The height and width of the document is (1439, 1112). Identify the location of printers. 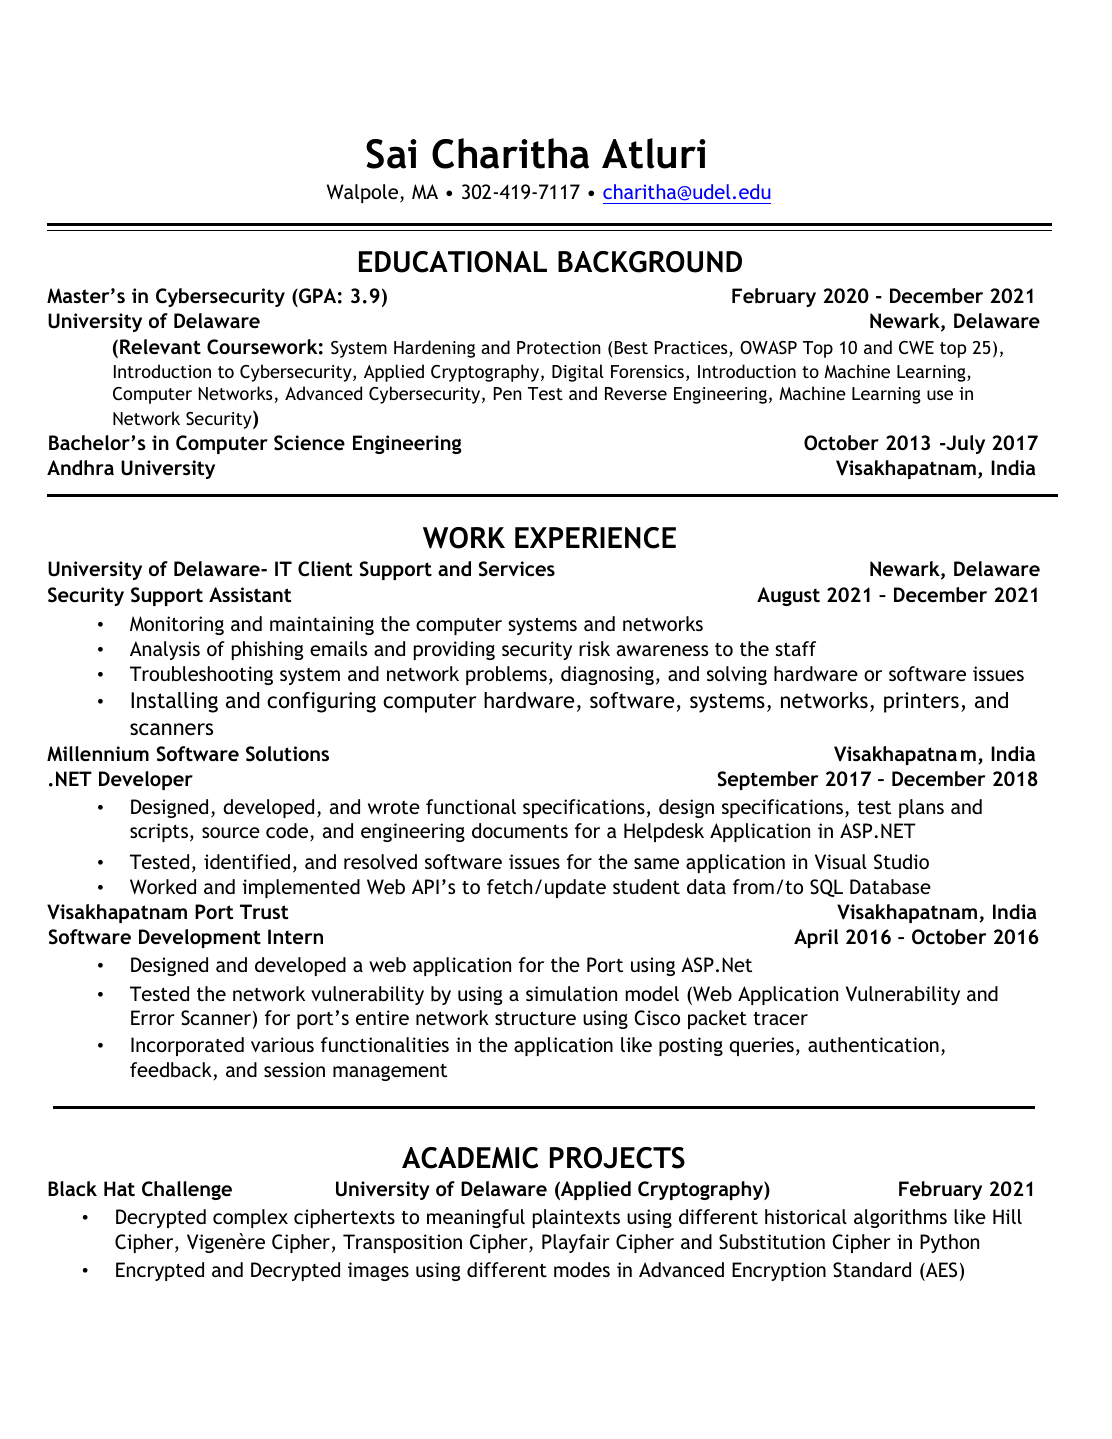
(921, 702).
